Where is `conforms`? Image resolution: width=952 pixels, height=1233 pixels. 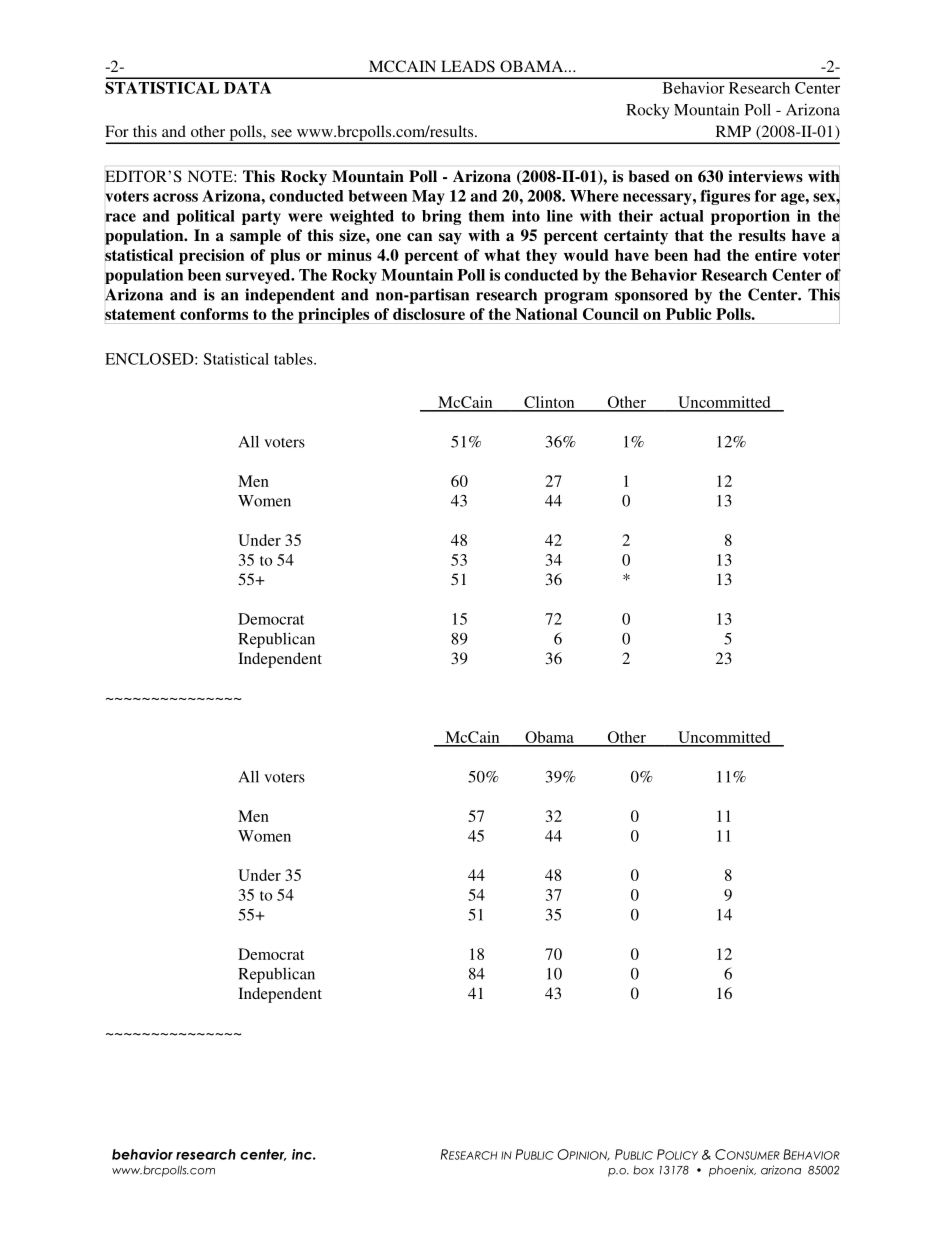
conforms is located at coordinates (214, 314).
